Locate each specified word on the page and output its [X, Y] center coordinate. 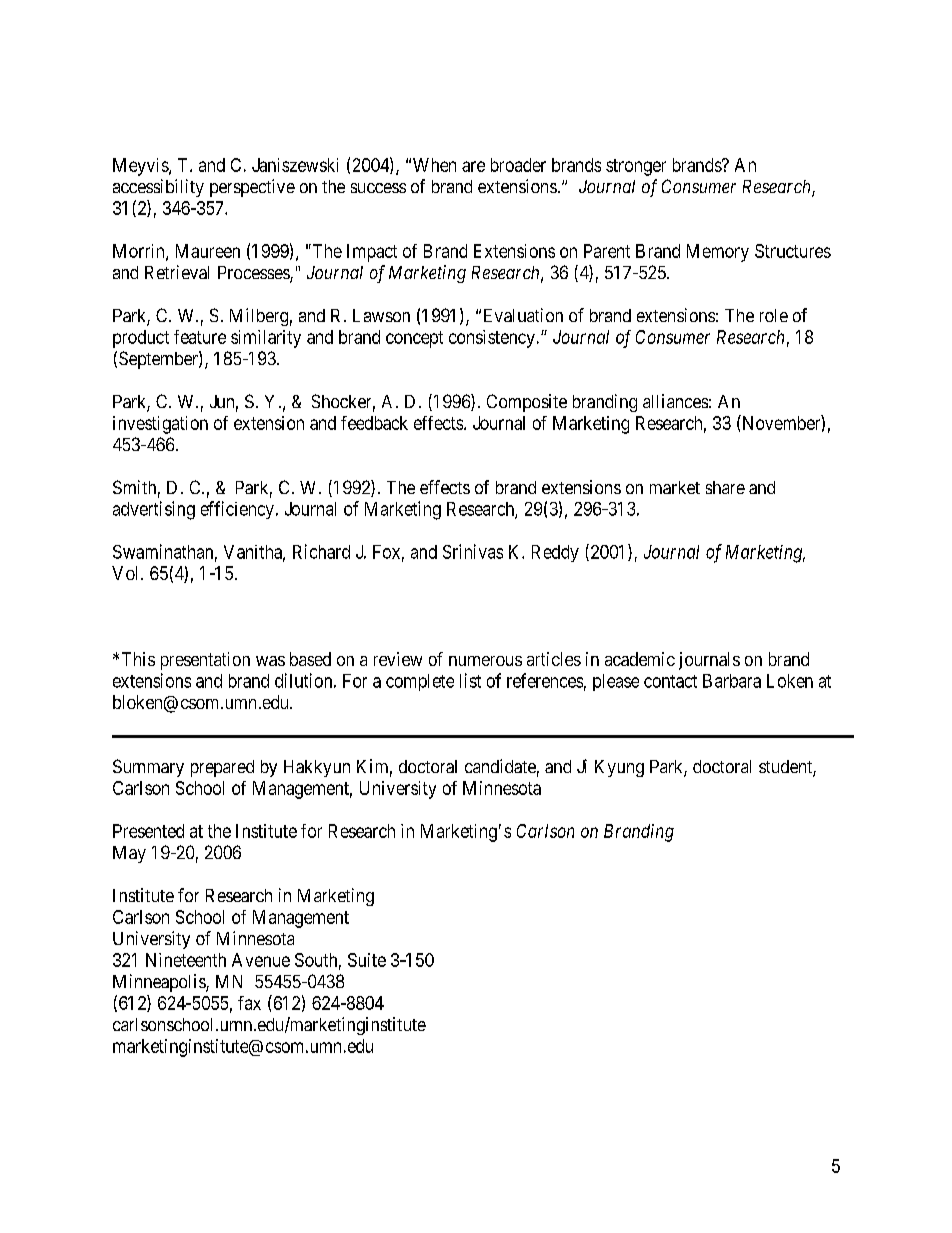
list [470, 680]
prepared [222, 768]
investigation [160, 425]
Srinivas [473, 551]
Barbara [732, 681]
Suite [367, 960]
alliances [675, 401]
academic [640, 659]
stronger [636, 167]
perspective [252, 188]
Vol [127, 573]
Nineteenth [186, 960]
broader [518, 165]
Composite [527, 403]
